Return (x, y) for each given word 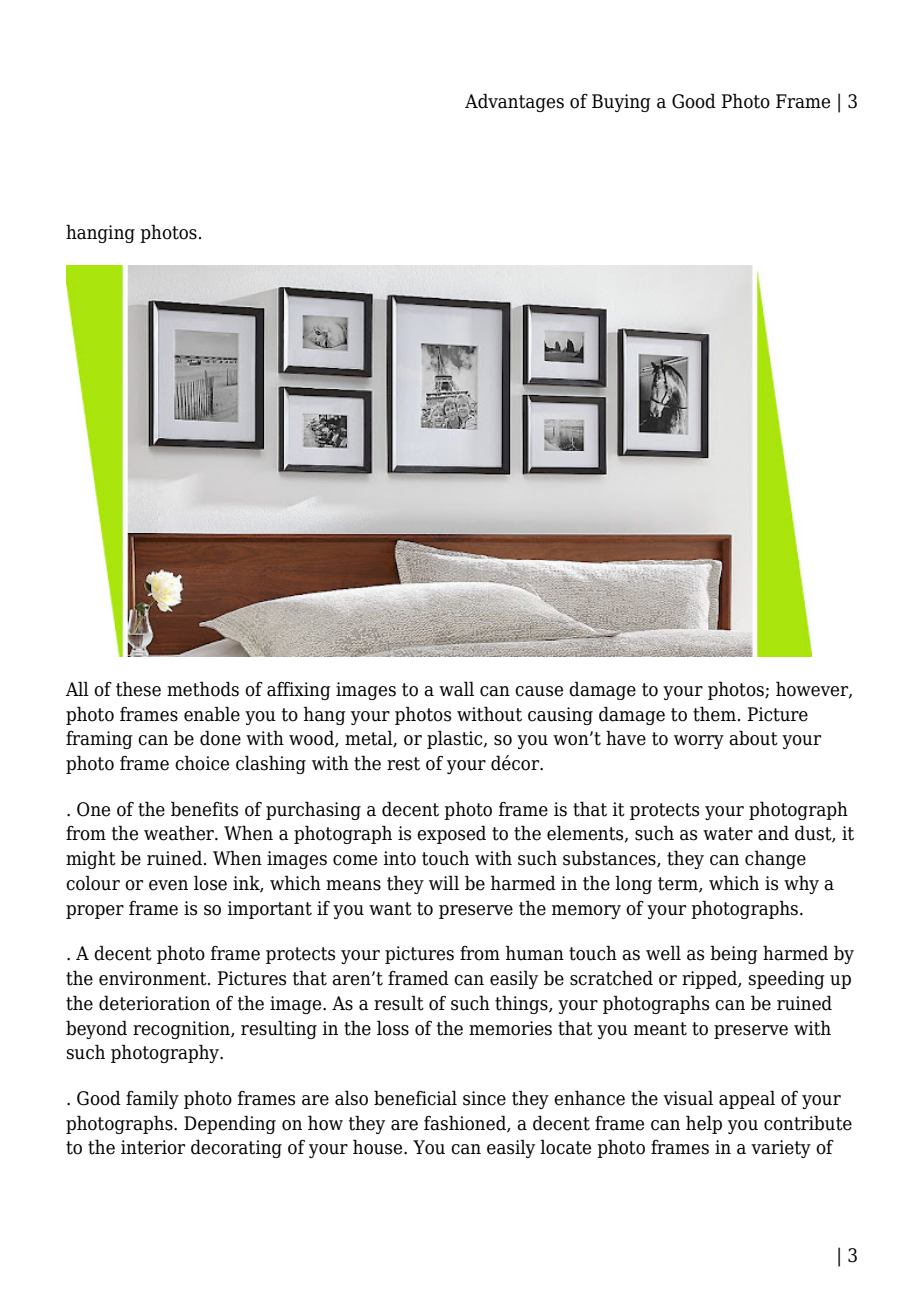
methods (203, 689)
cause (539, 691)
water (728, 834)
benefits (204, 809)
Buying (621, 103)
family (152, 1099)
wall (456, 689)
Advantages (514, 102)
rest (403, 764)
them (714, 714)
